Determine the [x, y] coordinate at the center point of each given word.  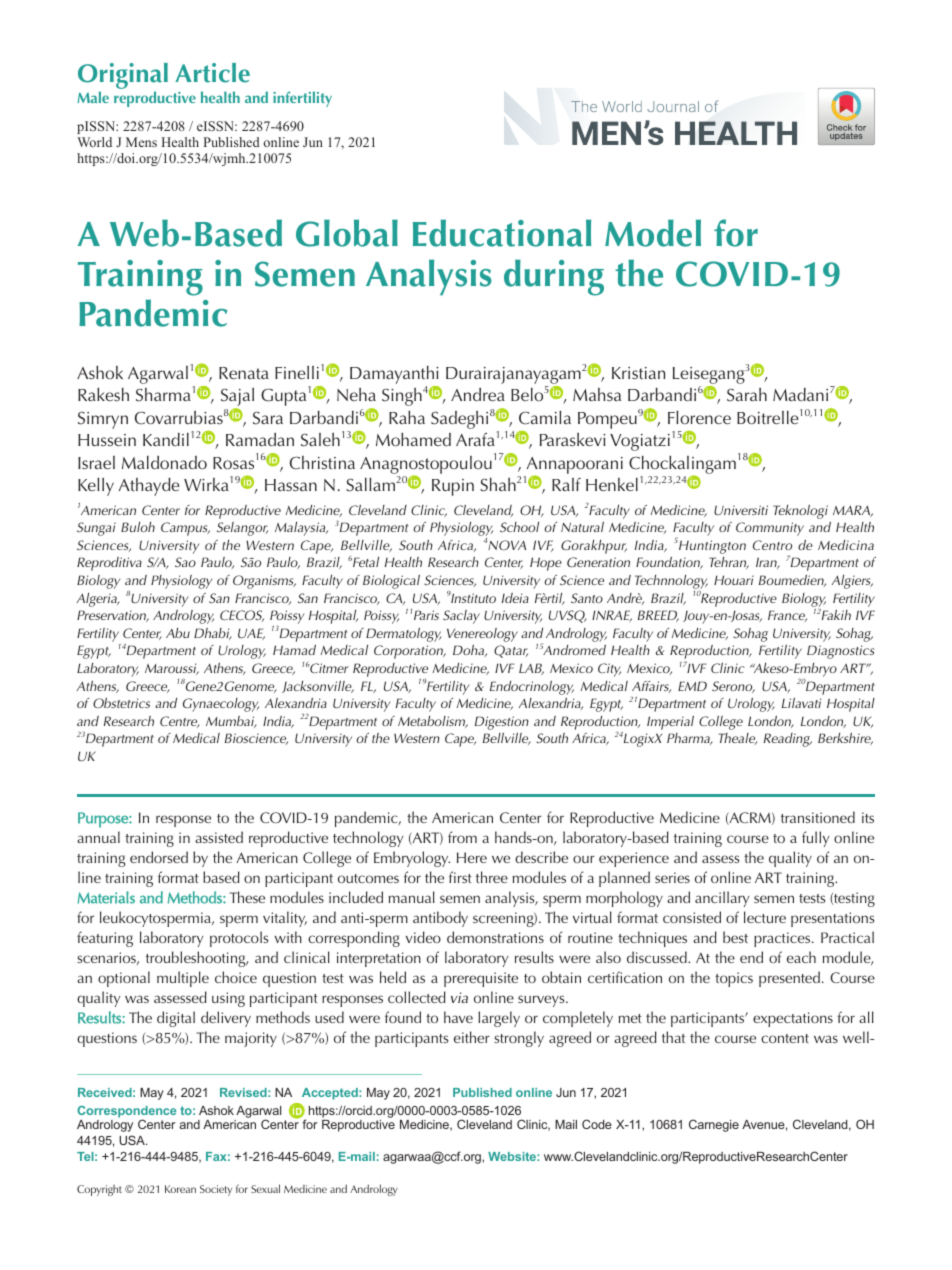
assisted [219, 837]
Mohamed [413, 440]
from [462, 837]
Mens [141, 142]
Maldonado [164, 463]
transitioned [818, 817]
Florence [699, 417]
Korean [180, 1189]
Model [653, 233]
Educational [502, 233]
